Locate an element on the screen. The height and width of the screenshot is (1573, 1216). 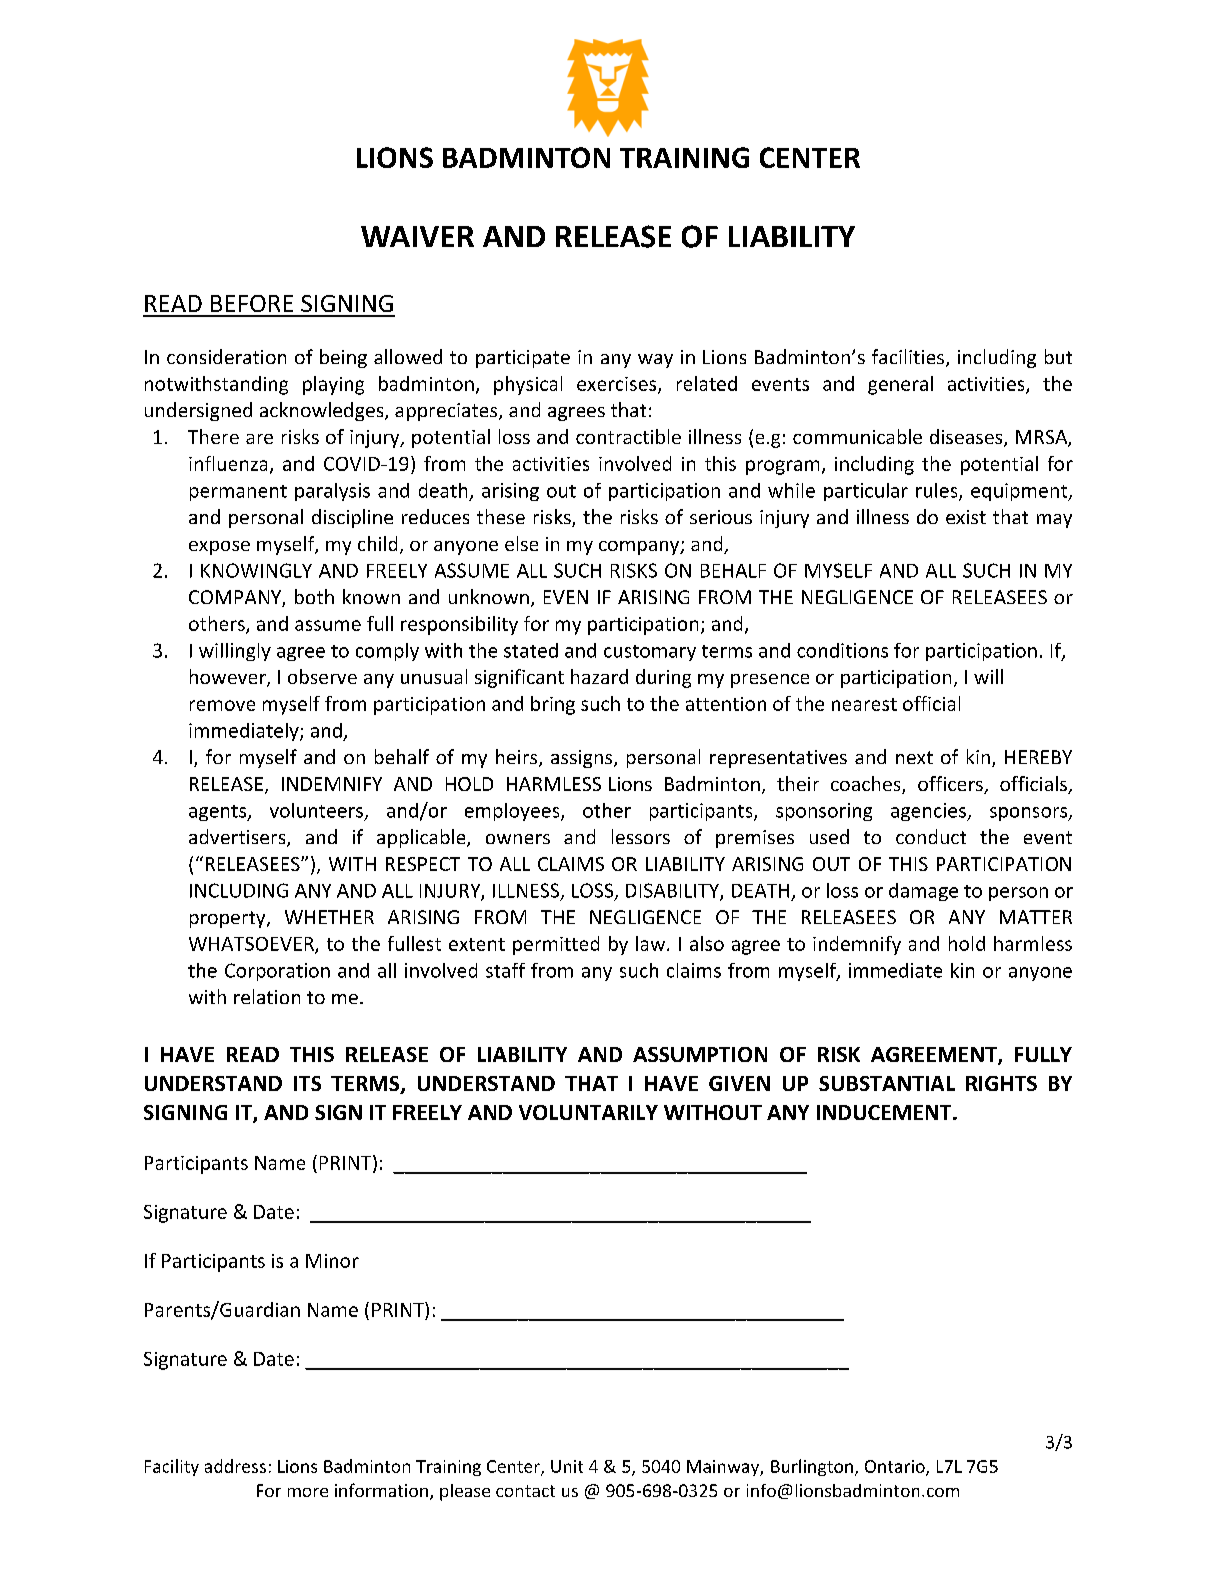
advertisers is located at coordinates (238, 838).
